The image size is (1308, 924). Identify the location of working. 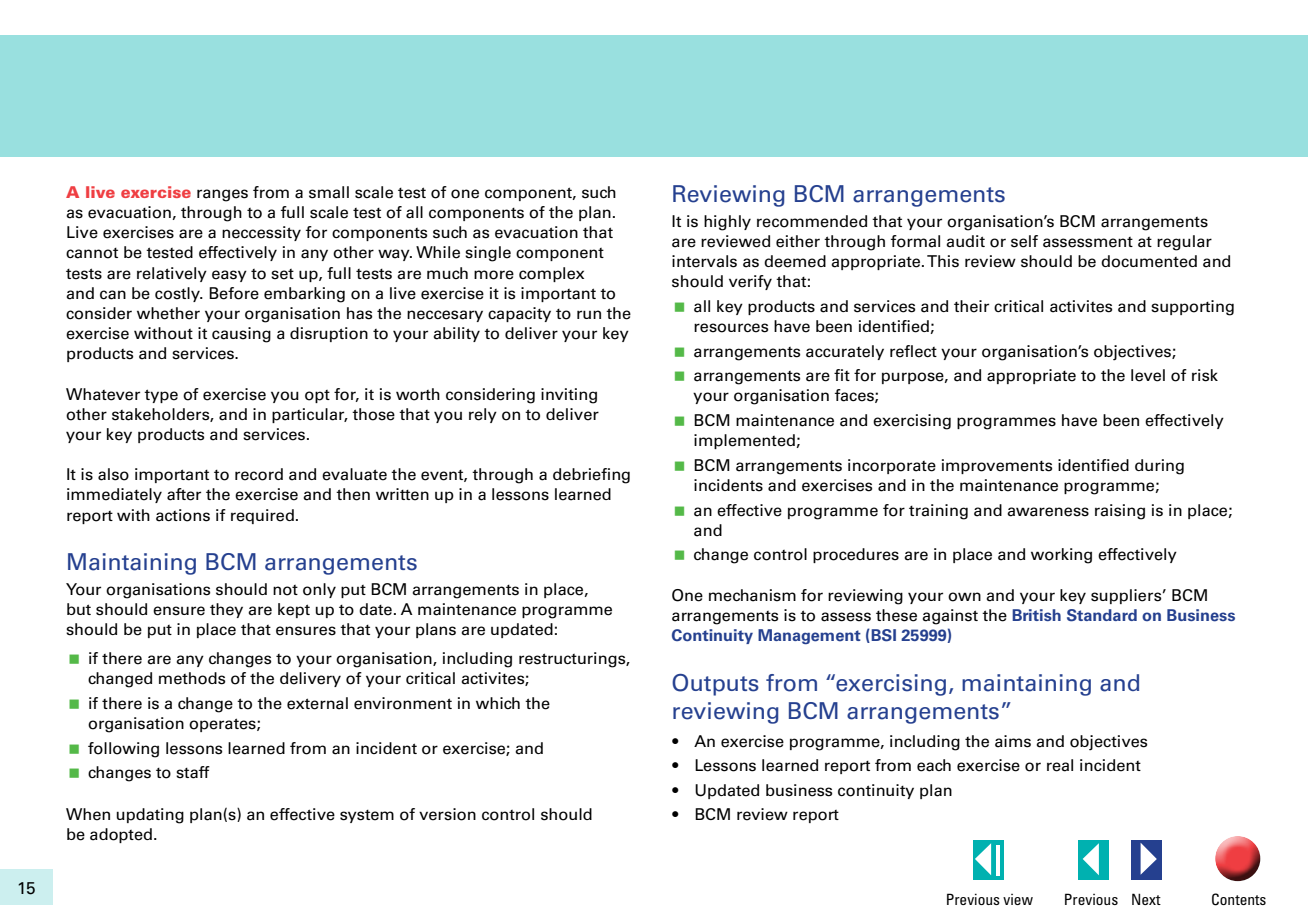
(1061, 556).
